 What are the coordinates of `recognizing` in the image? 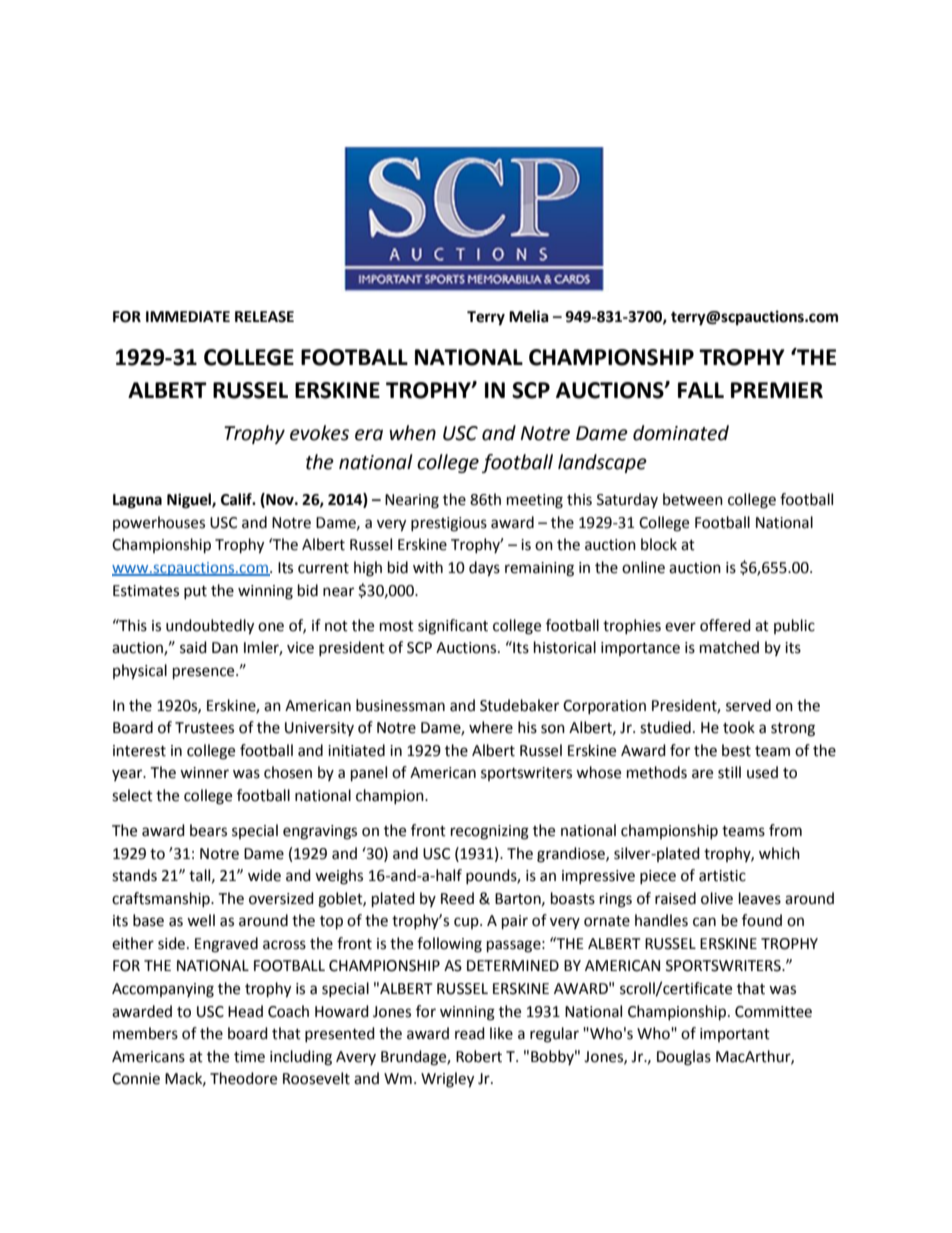 It's located at (490, 832).
